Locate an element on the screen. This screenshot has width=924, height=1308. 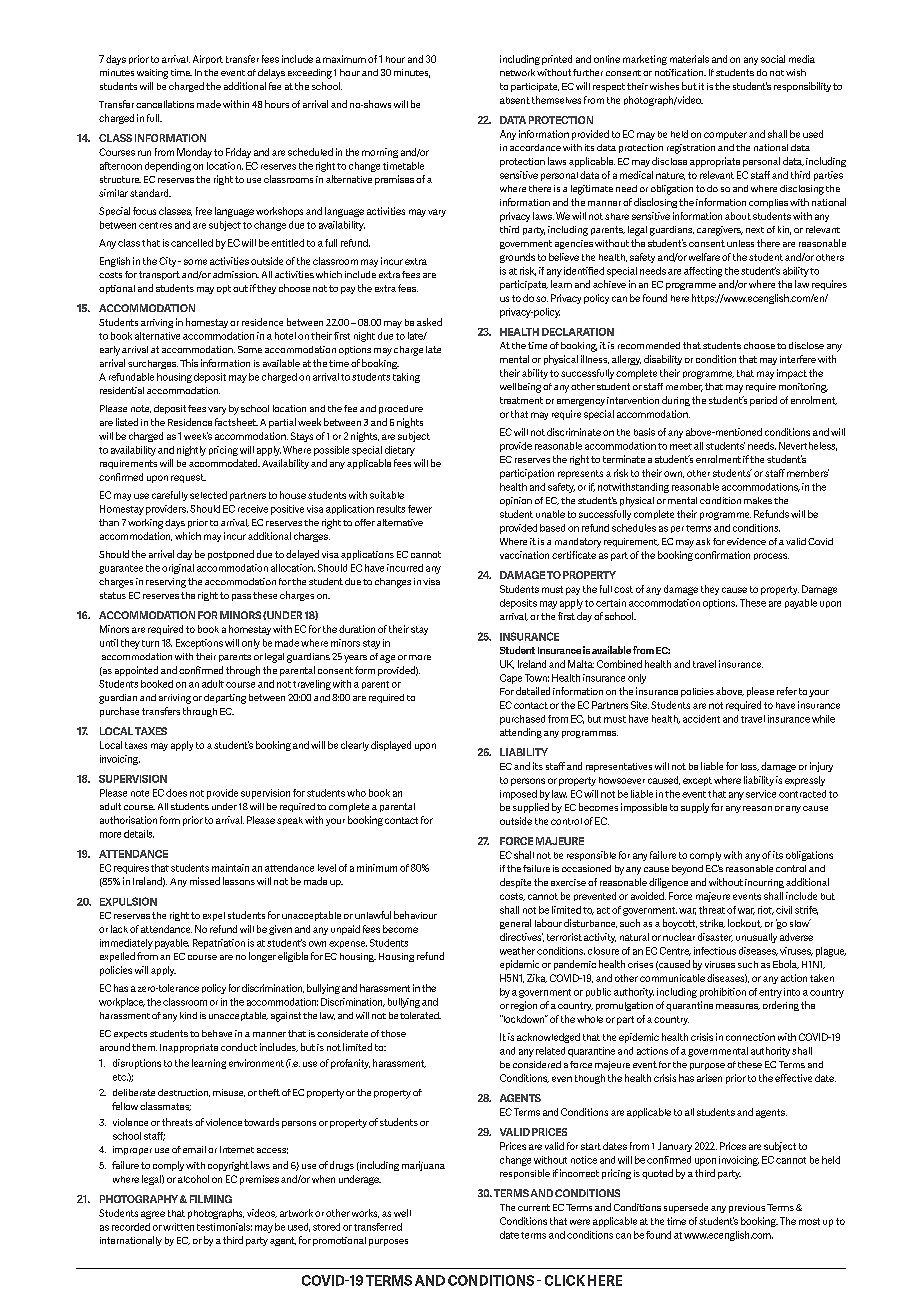
measures is located at coordinates (738, 1007).
